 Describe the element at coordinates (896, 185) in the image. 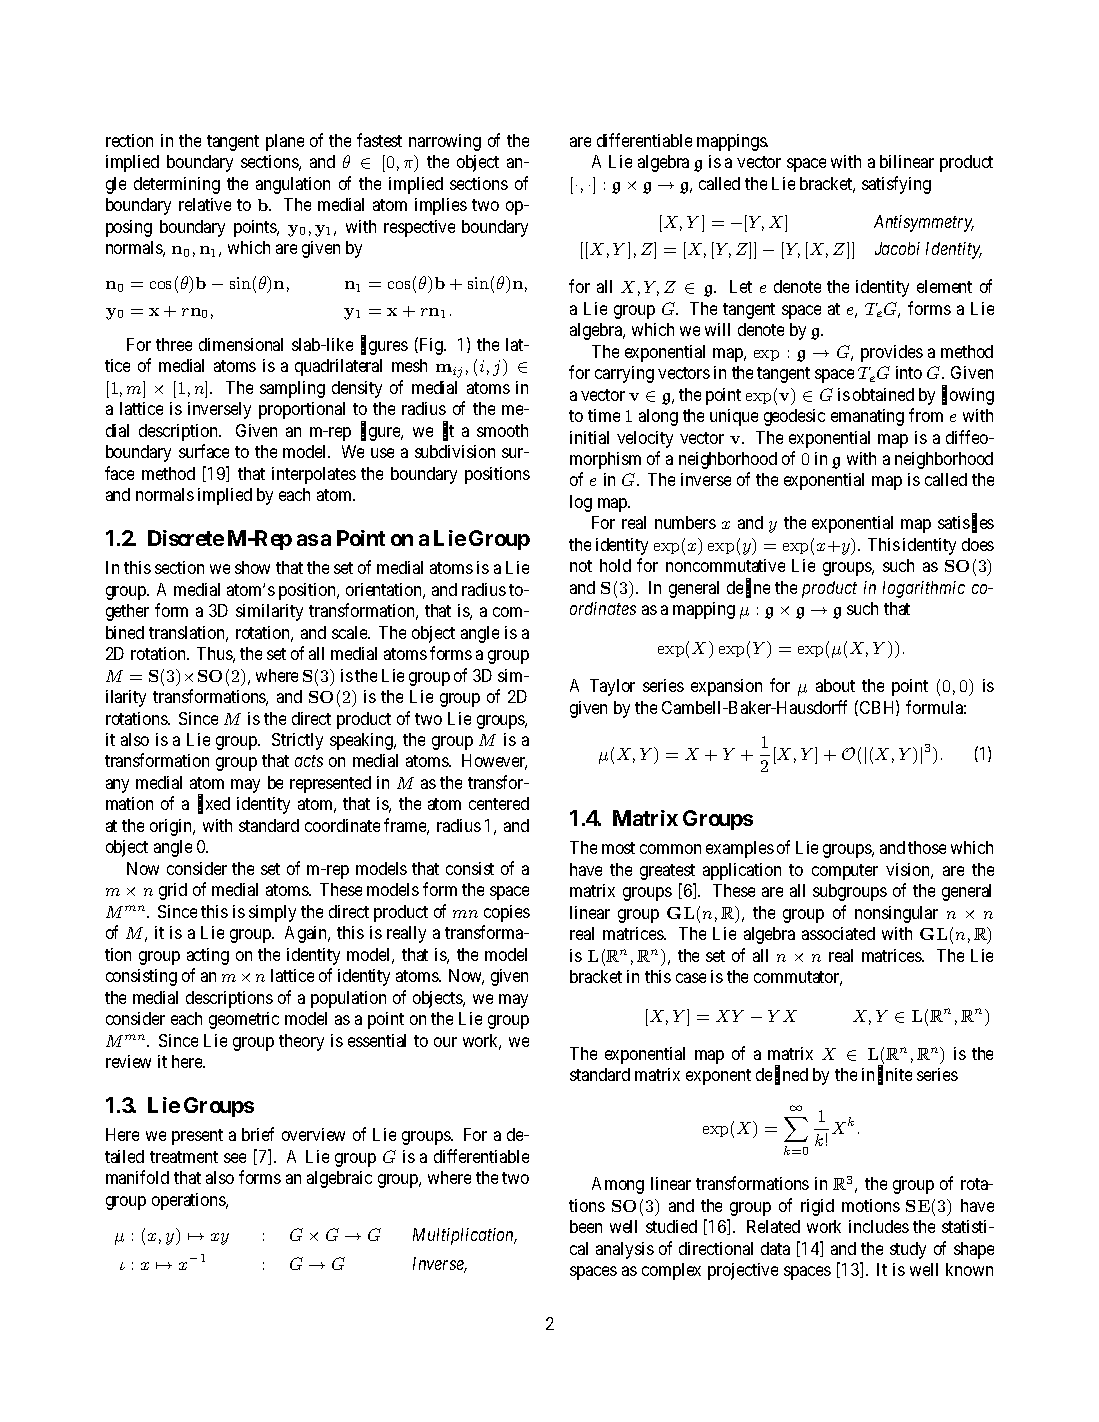

I see `satisfying` at that location.
